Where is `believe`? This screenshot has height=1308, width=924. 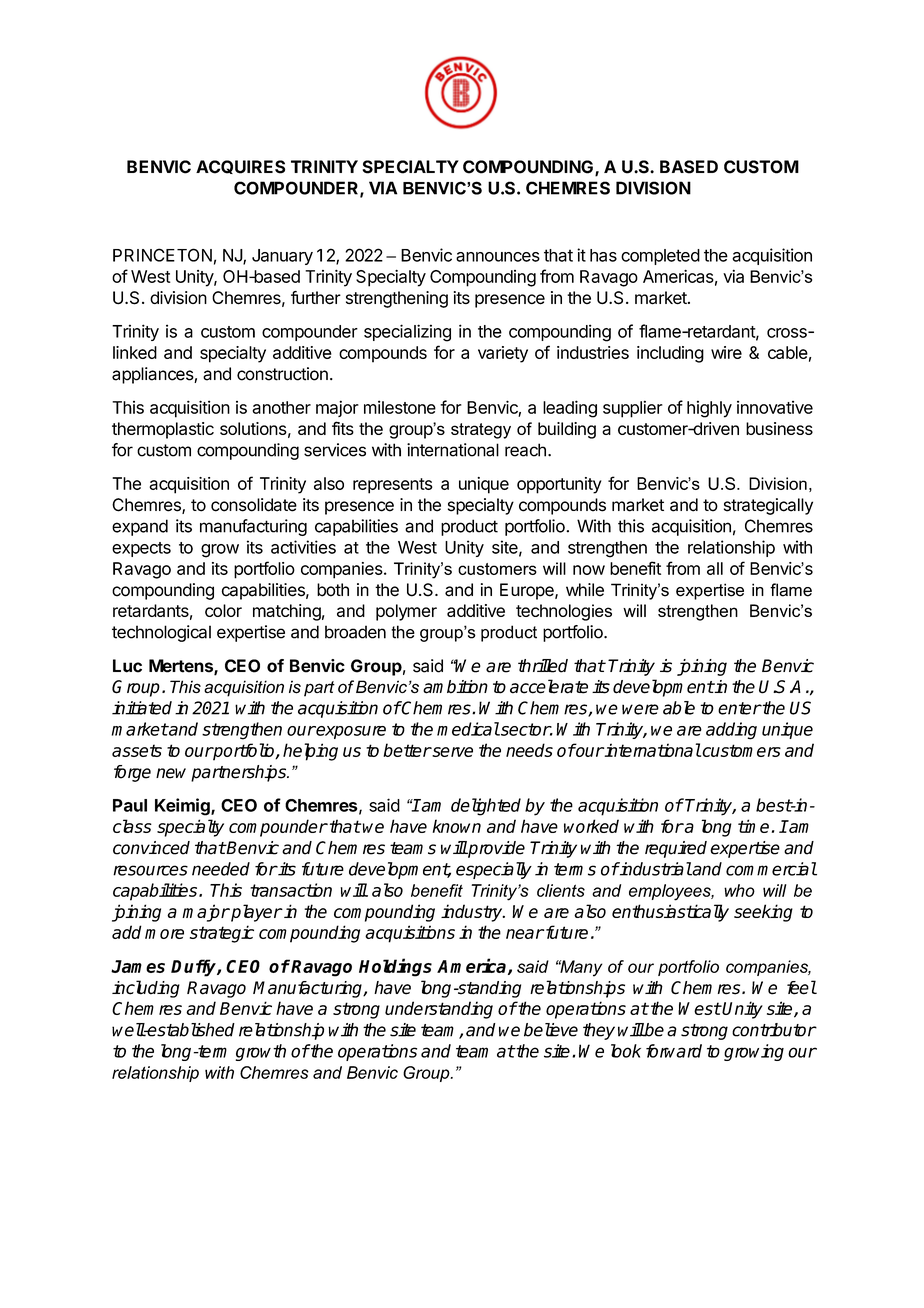
believe is located at coordinates (551, 1030).
